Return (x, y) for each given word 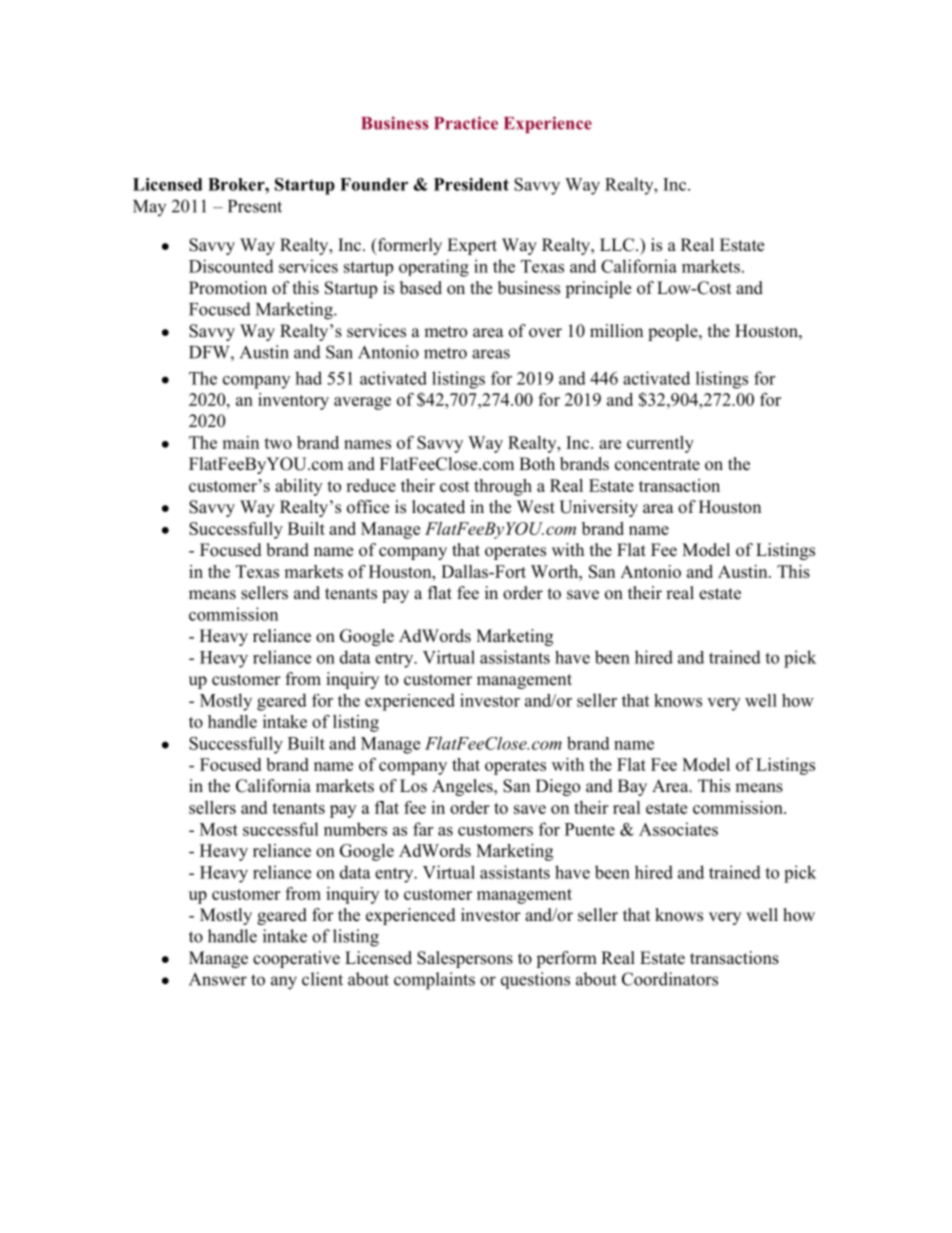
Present (255, 206)
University (598, 508)
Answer (218, 979)
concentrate (657, 465)
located (438, 507)
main (240, 442)
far (423, 829)
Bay (632, 787)
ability (298, 487)
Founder (374, 184)
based (421, 288)
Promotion (228, 288)
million (616, 331)
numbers (355, 829)
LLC (618, 245)
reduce (371, 485)
